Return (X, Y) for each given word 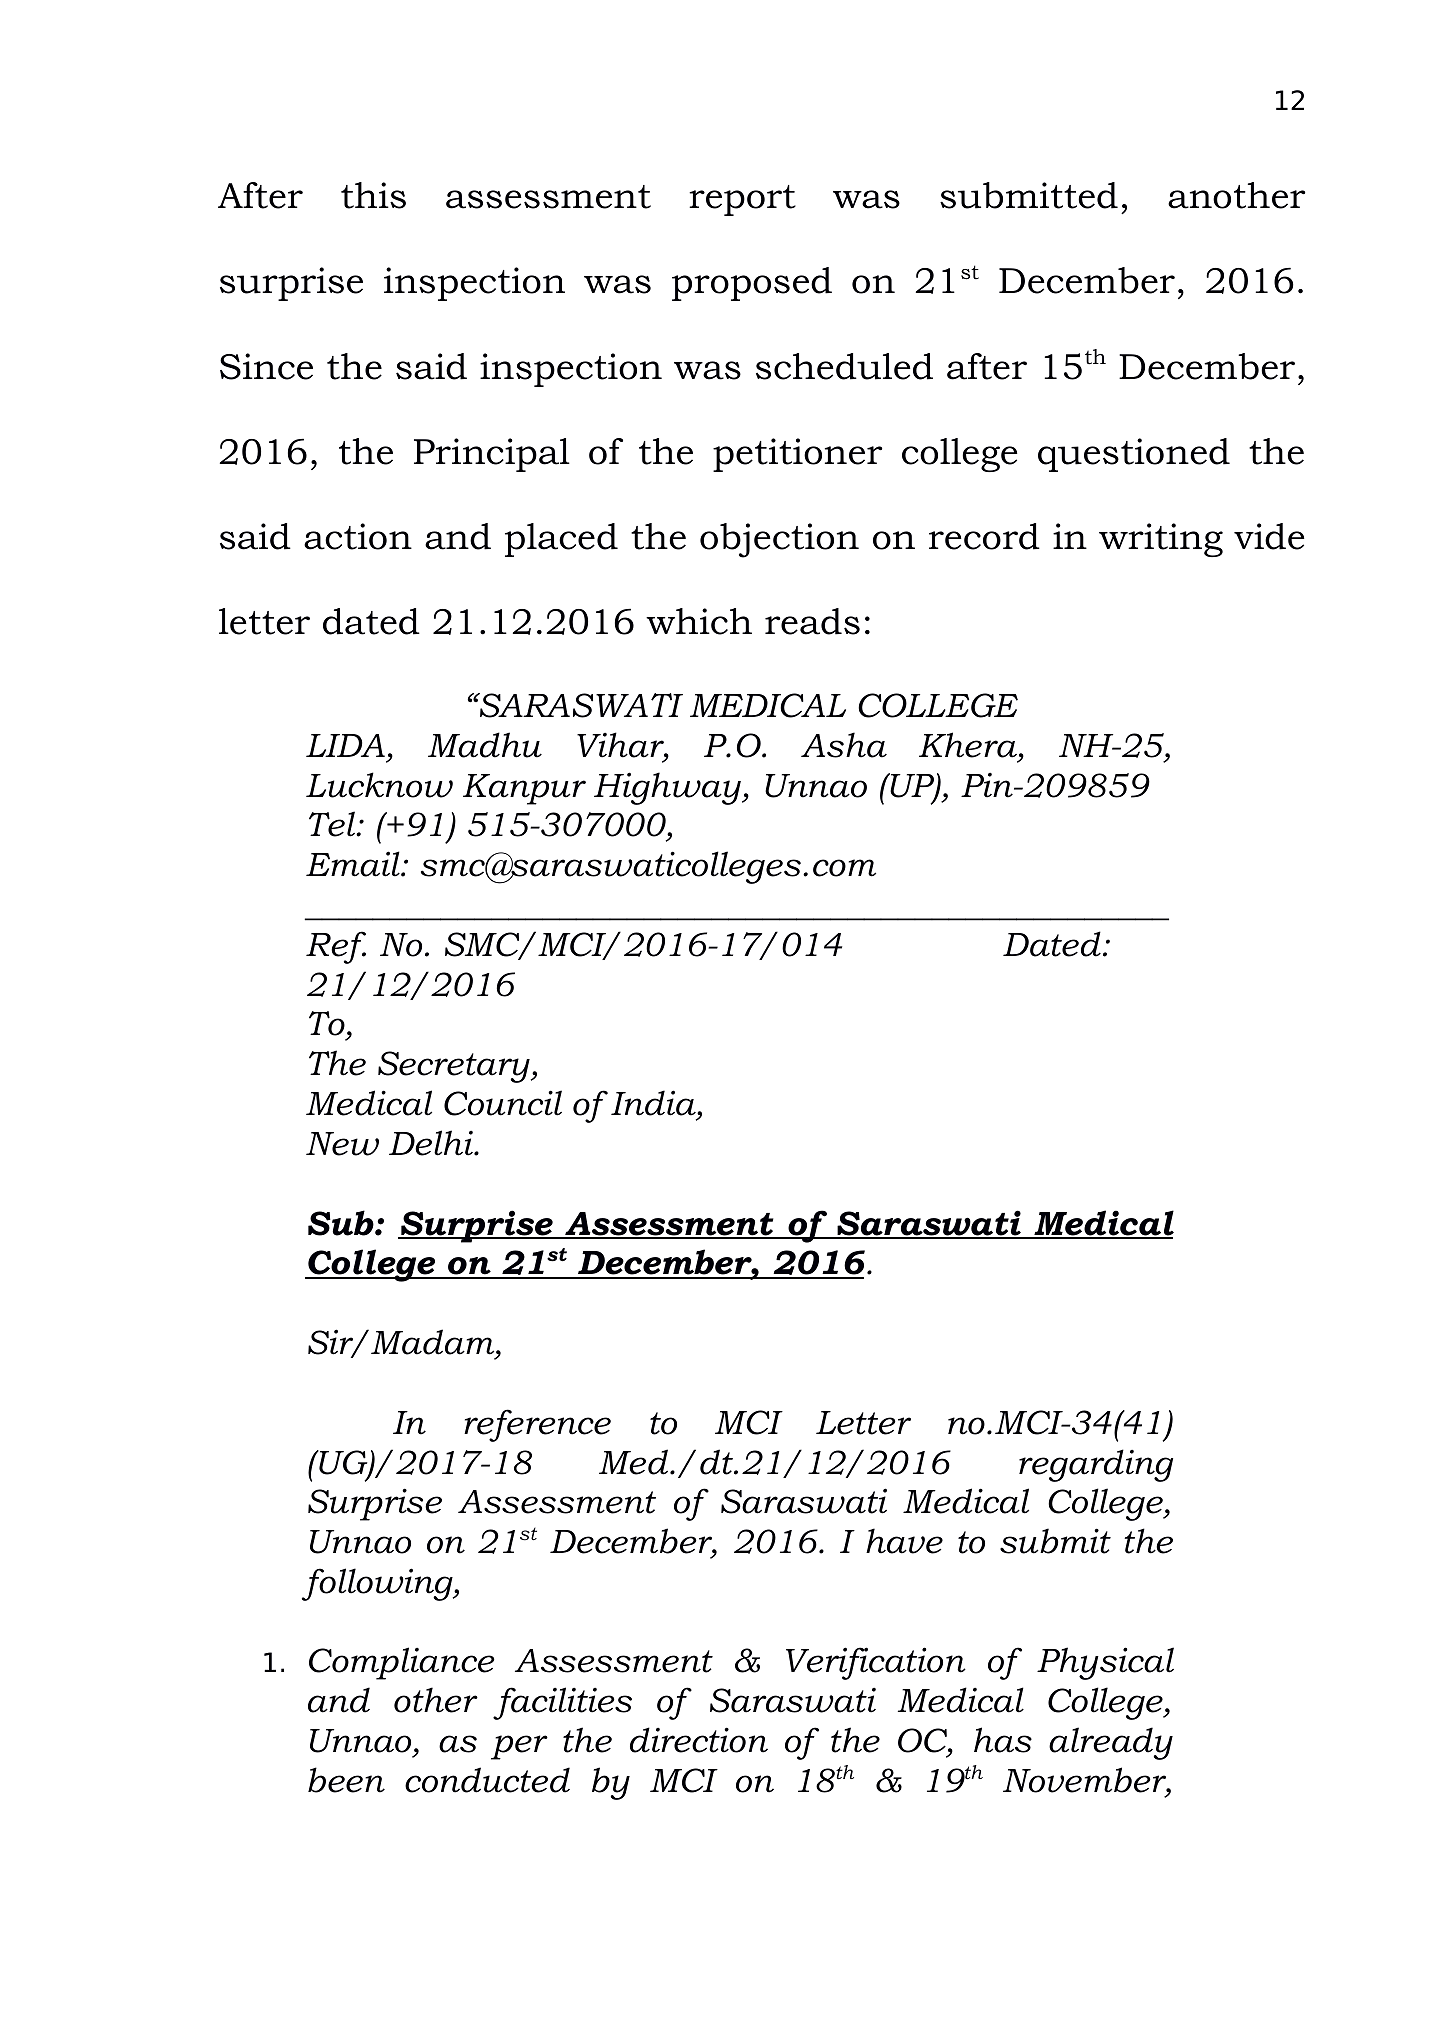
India (654, 1103)
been (346, 1780)
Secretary (455, 1067)
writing (1161, 540)
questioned (1134, 455)
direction (699, 1740)
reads (812, 621)
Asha (844, 745)
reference (537, 1425)
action (358, 536)
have (904, 1541)
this (373, 195)
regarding (1096, 1465)
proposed (752, 284)
